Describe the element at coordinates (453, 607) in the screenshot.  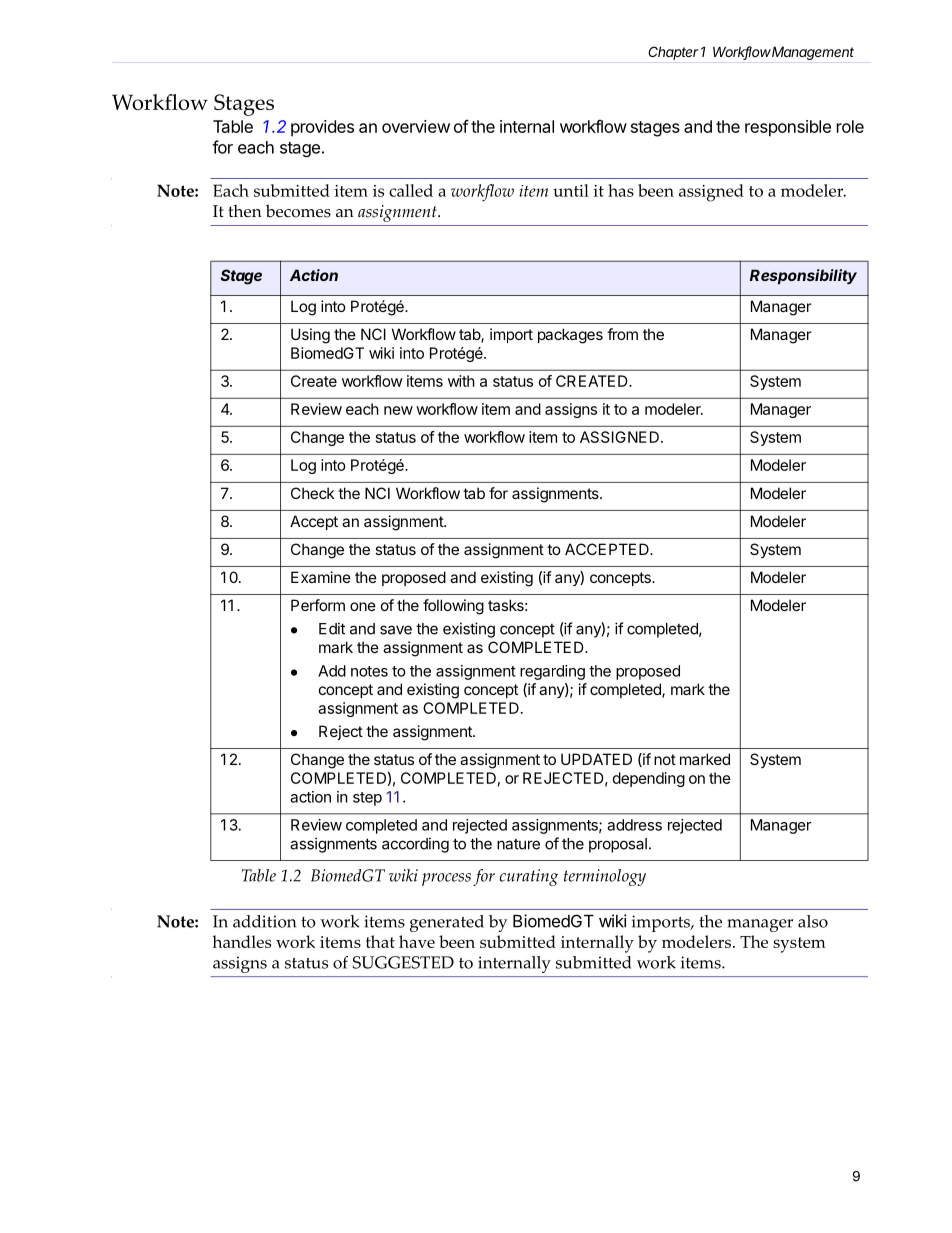
I see `following` at that location.
